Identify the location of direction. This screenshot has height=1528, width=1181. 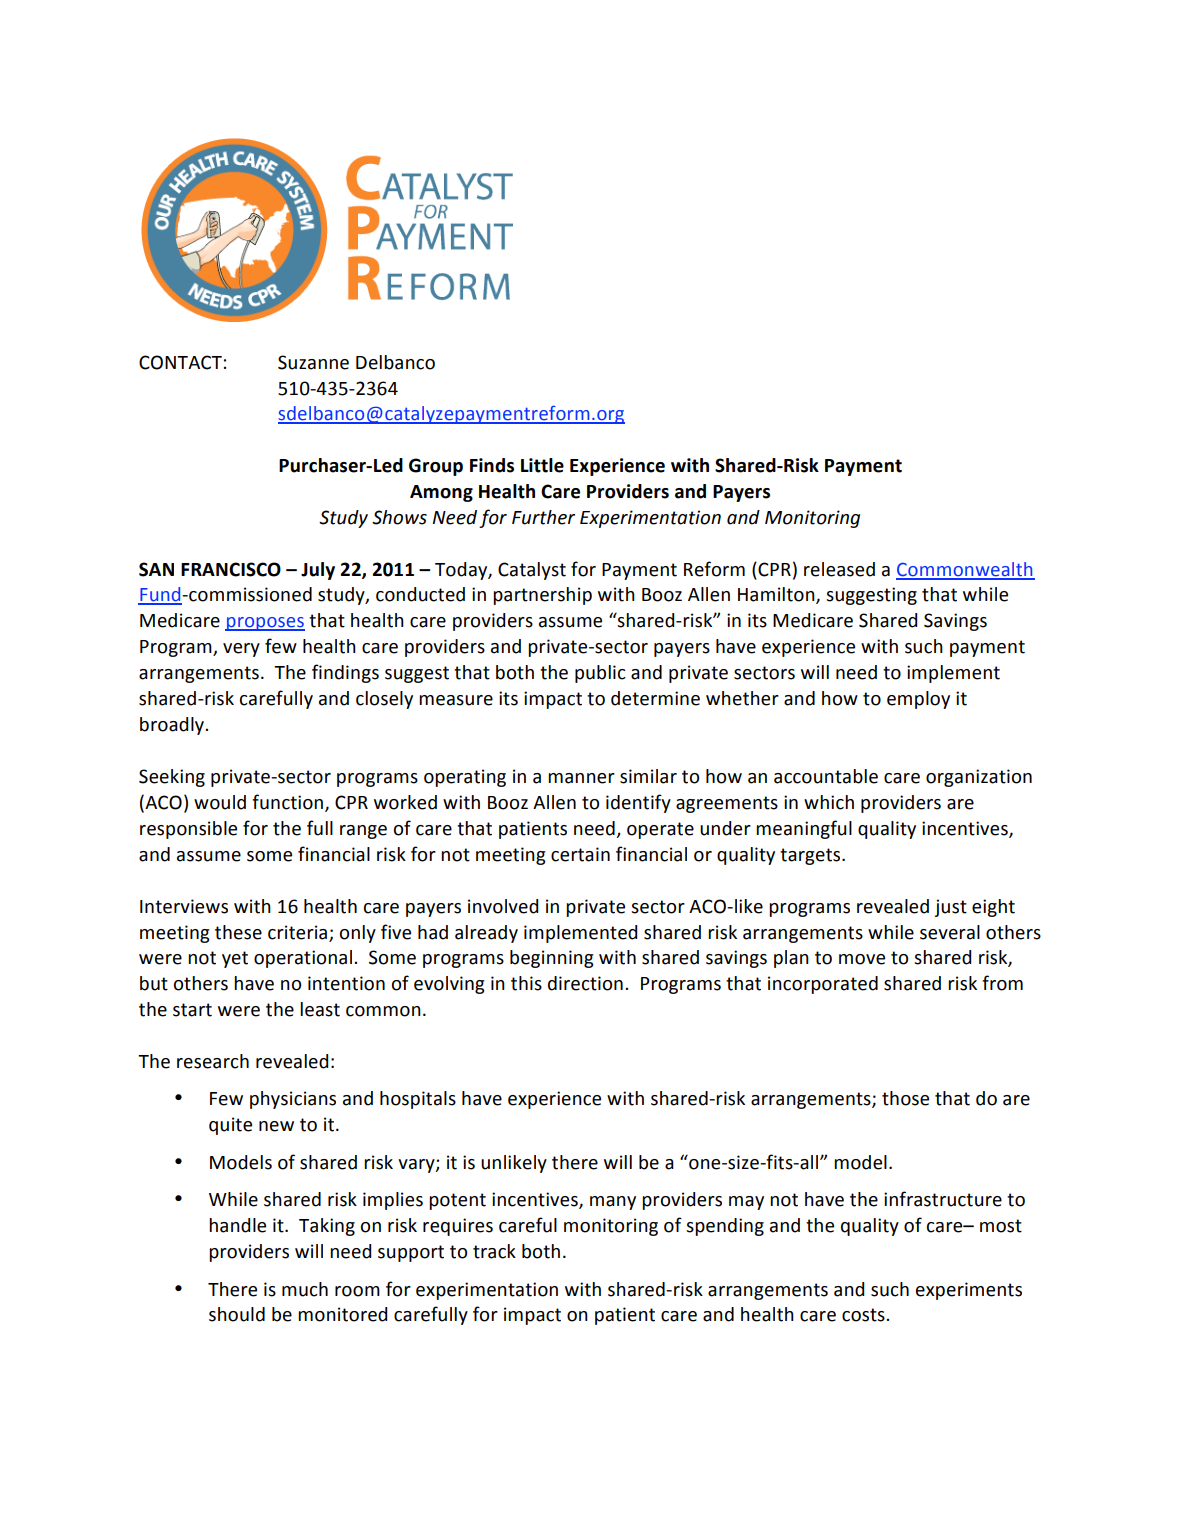
(585, 983).
